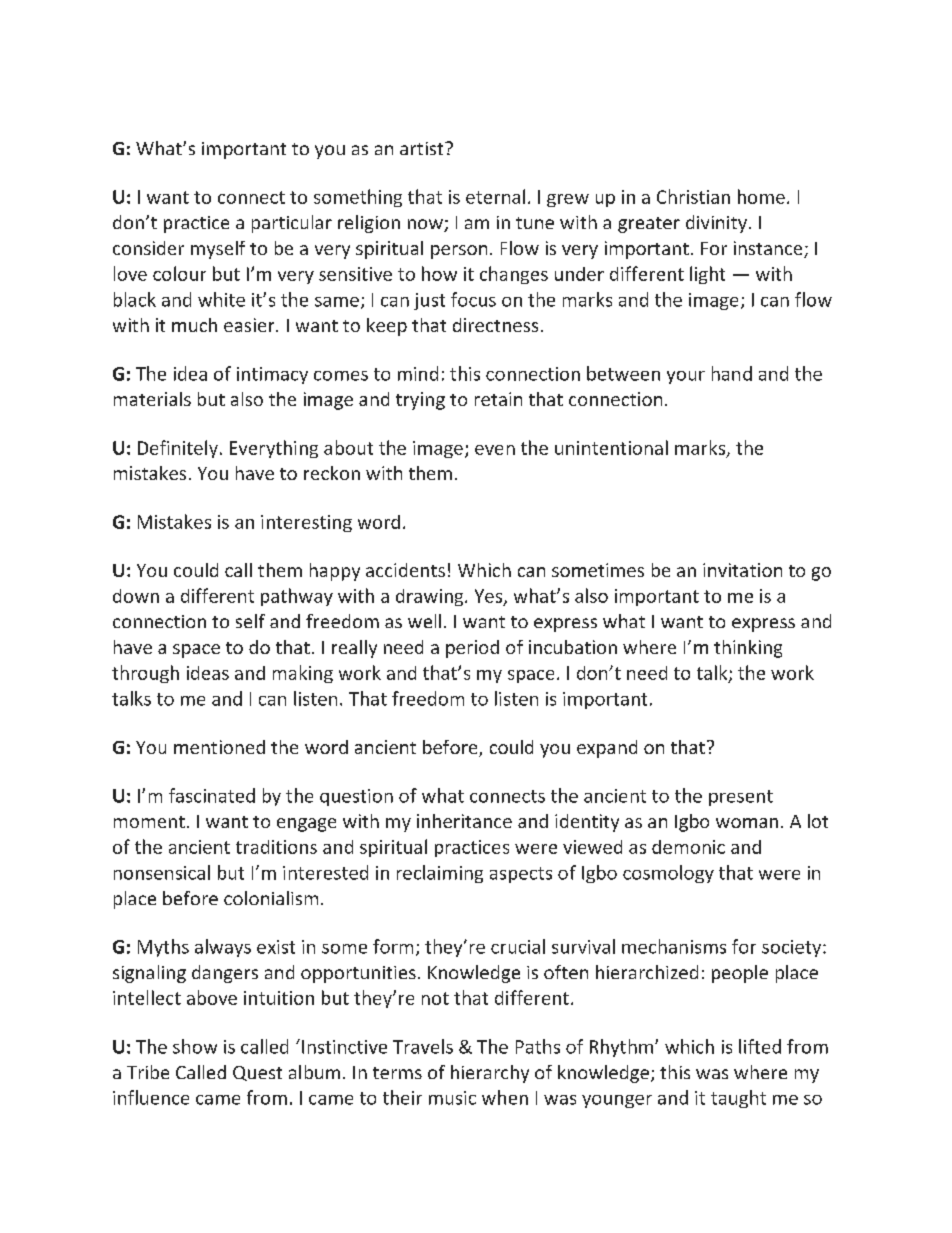  What do you see at coordinates (195, 1046) in the screenshot?
I see `show` at bounding box center [195, 1046].
